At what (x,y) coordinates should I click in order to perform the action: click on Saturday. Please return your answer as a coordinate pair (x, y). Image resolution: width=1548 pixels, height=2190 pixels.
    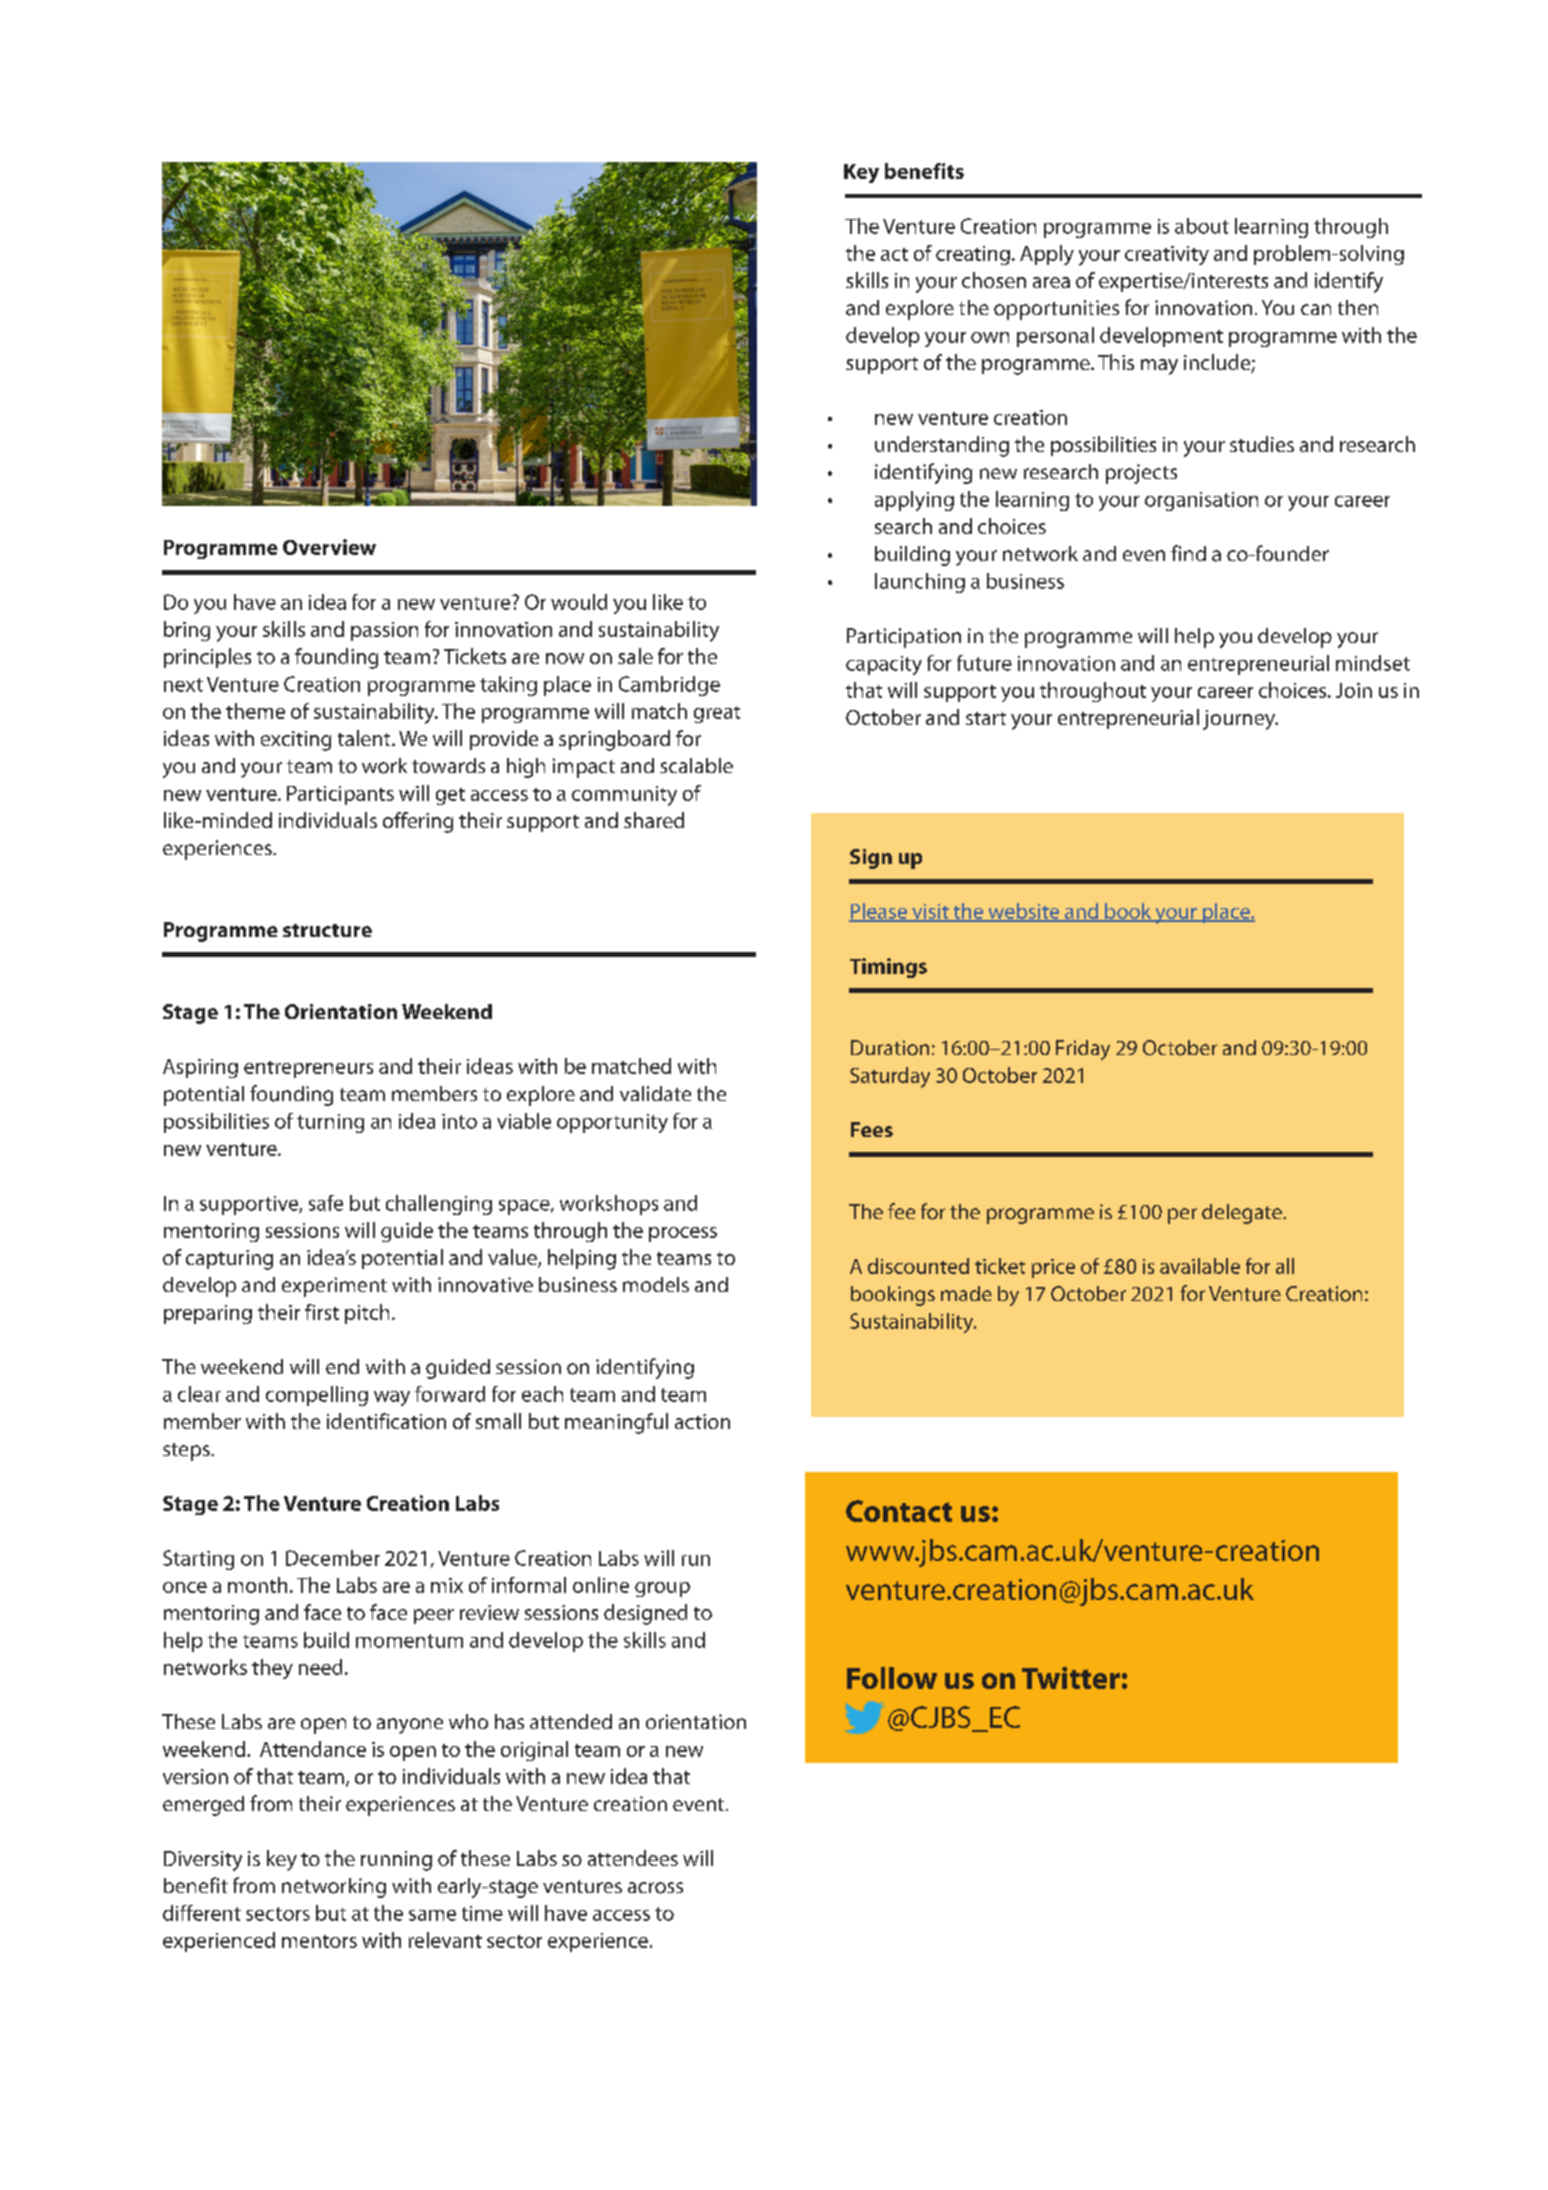
    Looking at the image, I should click on (890, 1077).
